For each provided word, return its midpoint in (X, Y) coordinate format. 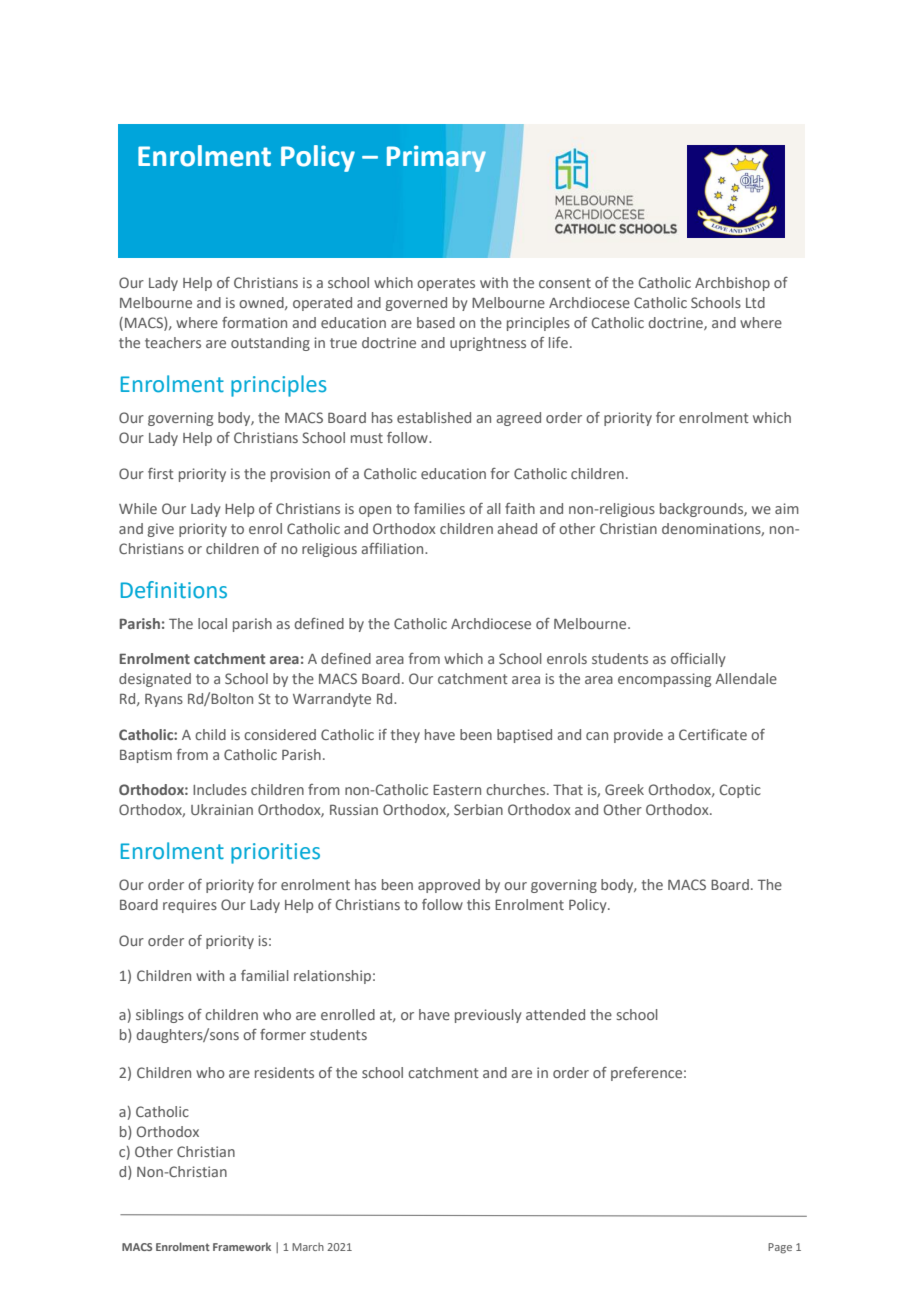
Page (780, 1248)
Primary (436, 158)
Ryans (164, 700)
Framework (242, 1246)
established (434, 417)
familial (265, 975)
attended (555, 1014)
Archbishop (732, 284)
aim (787, 508)
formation (254, 322)
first (161, 473)
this (478, 904)
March (308, 1247)
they (405, 736)
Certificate (713, 734)
